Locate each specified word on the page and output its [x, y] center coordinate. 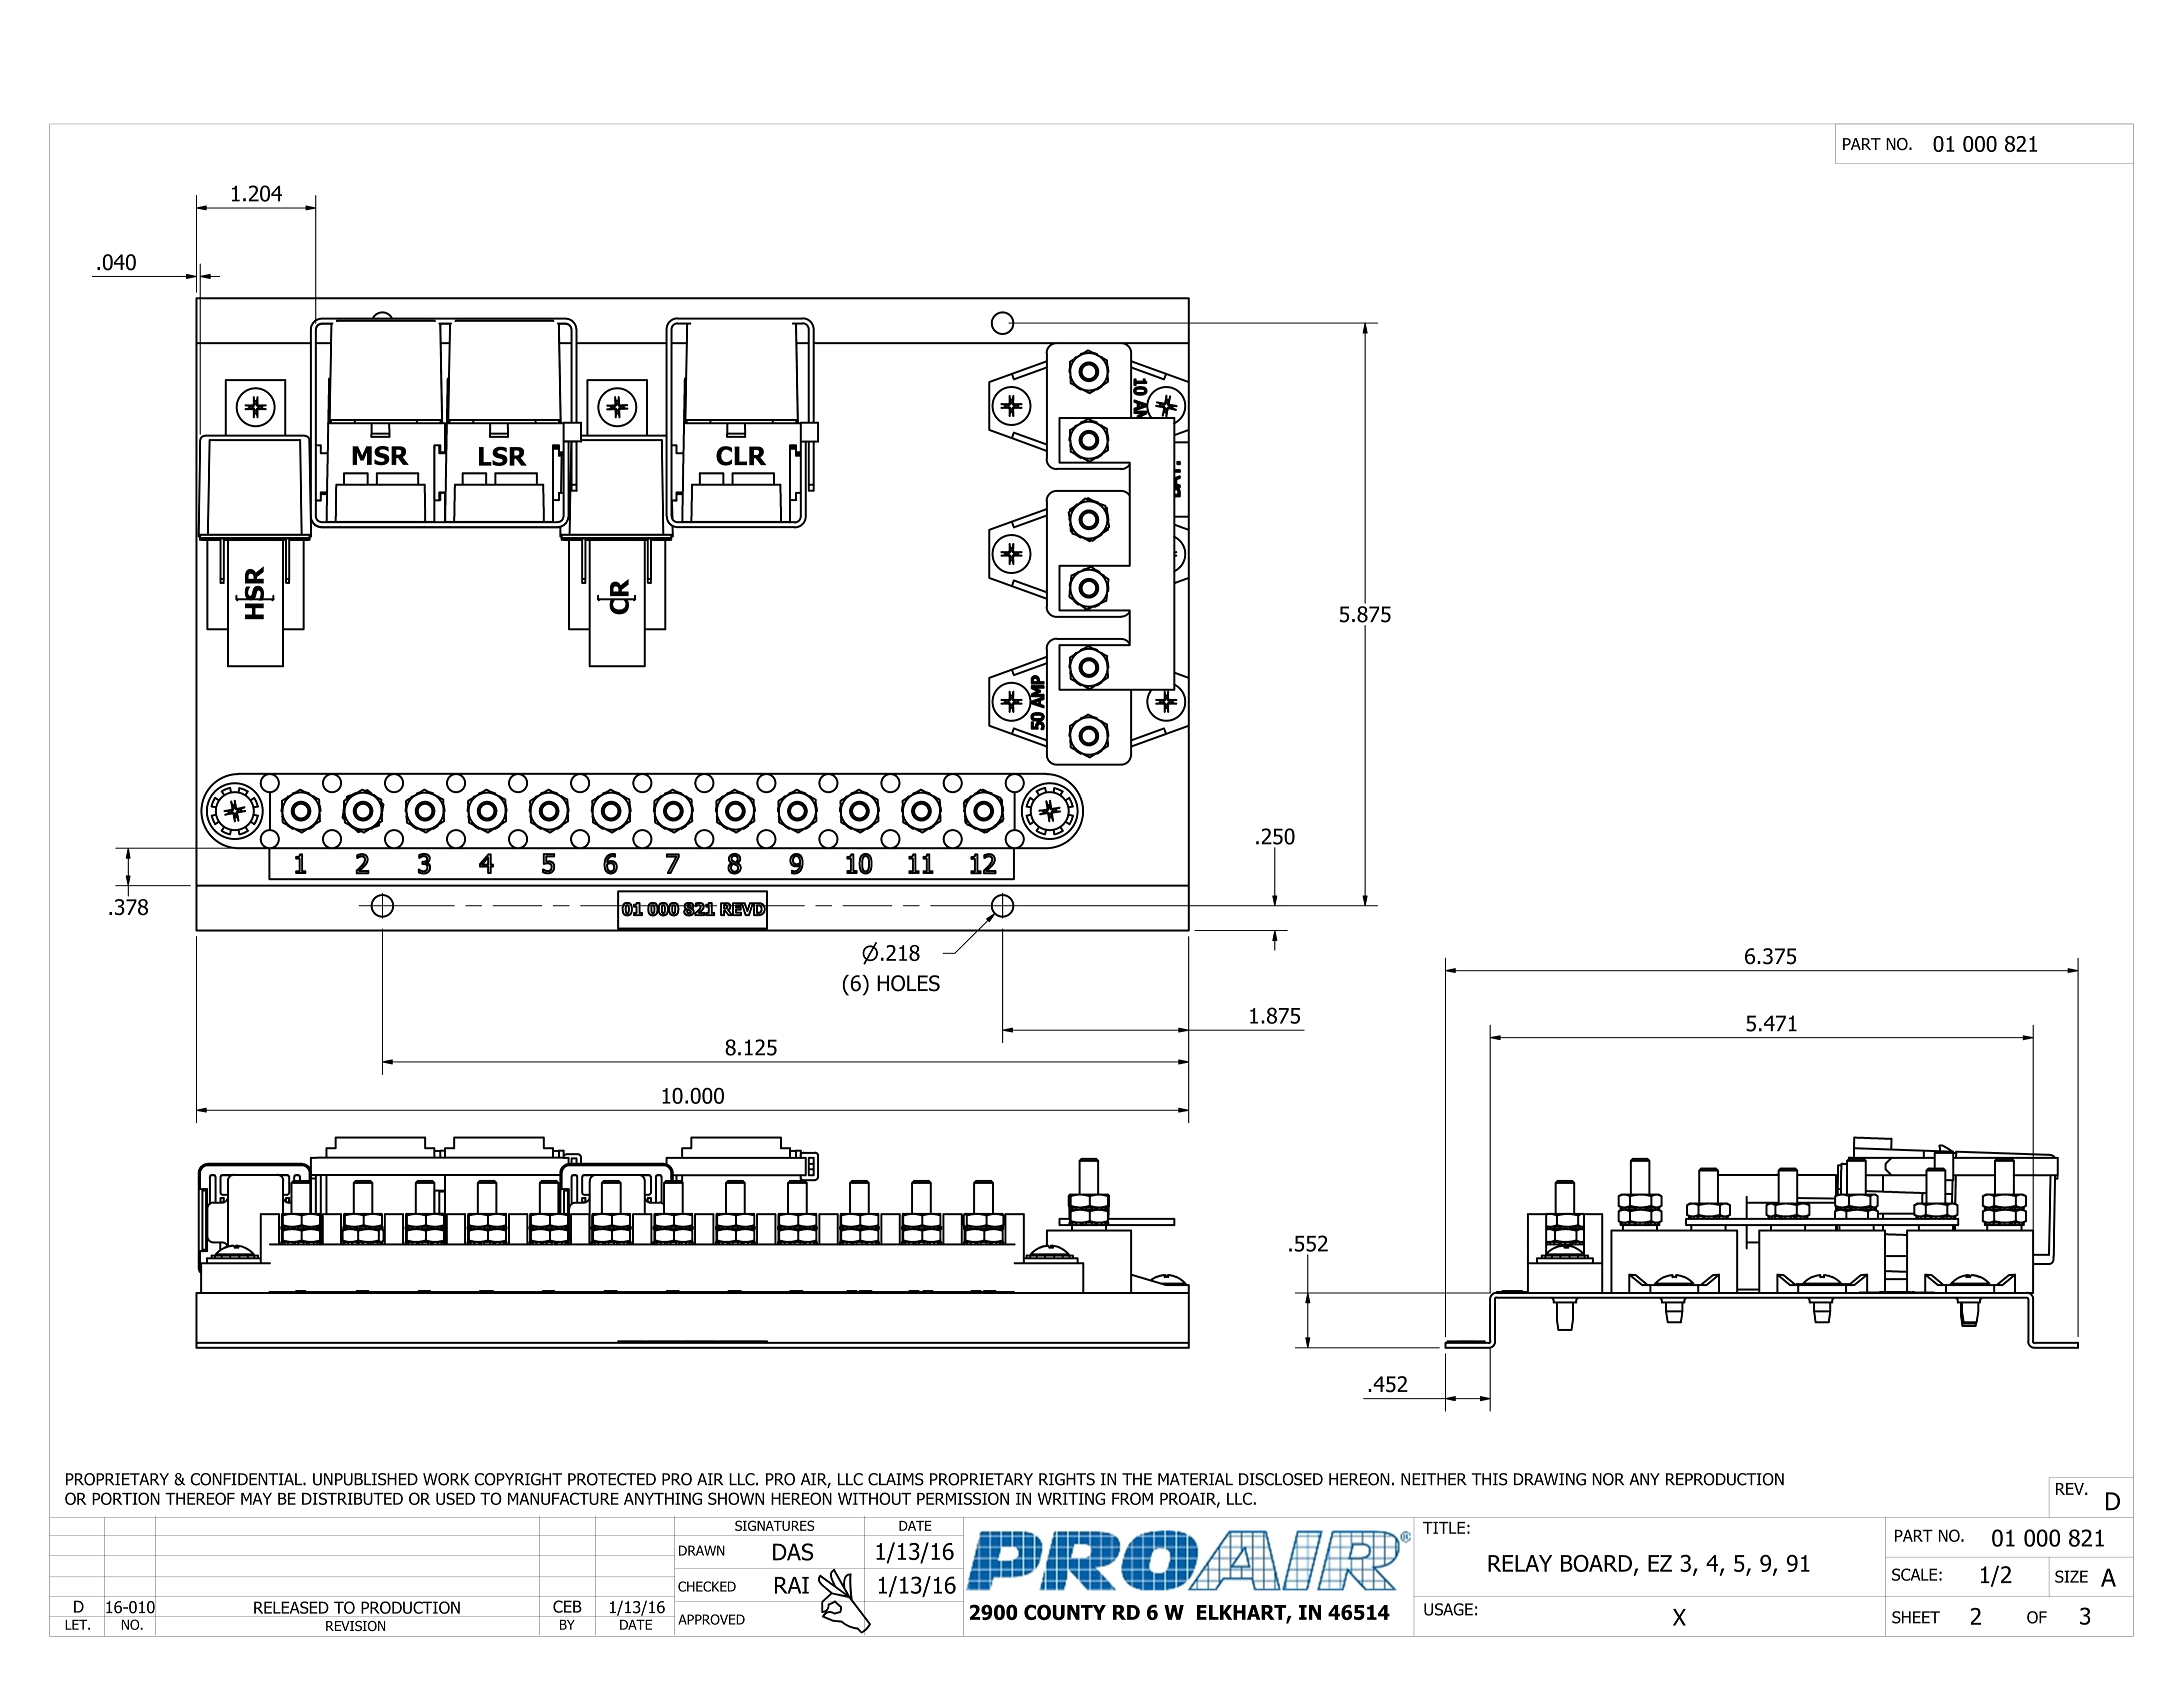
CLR [741, 456]
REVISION [355, 1626]
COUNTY [1065, 1612]
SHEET [1916, 1617]
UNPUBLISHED [365, 1479]
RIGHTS [1067, 1479]
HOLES [908, 983]
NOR [1608, 1479]
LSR [503, 456]
